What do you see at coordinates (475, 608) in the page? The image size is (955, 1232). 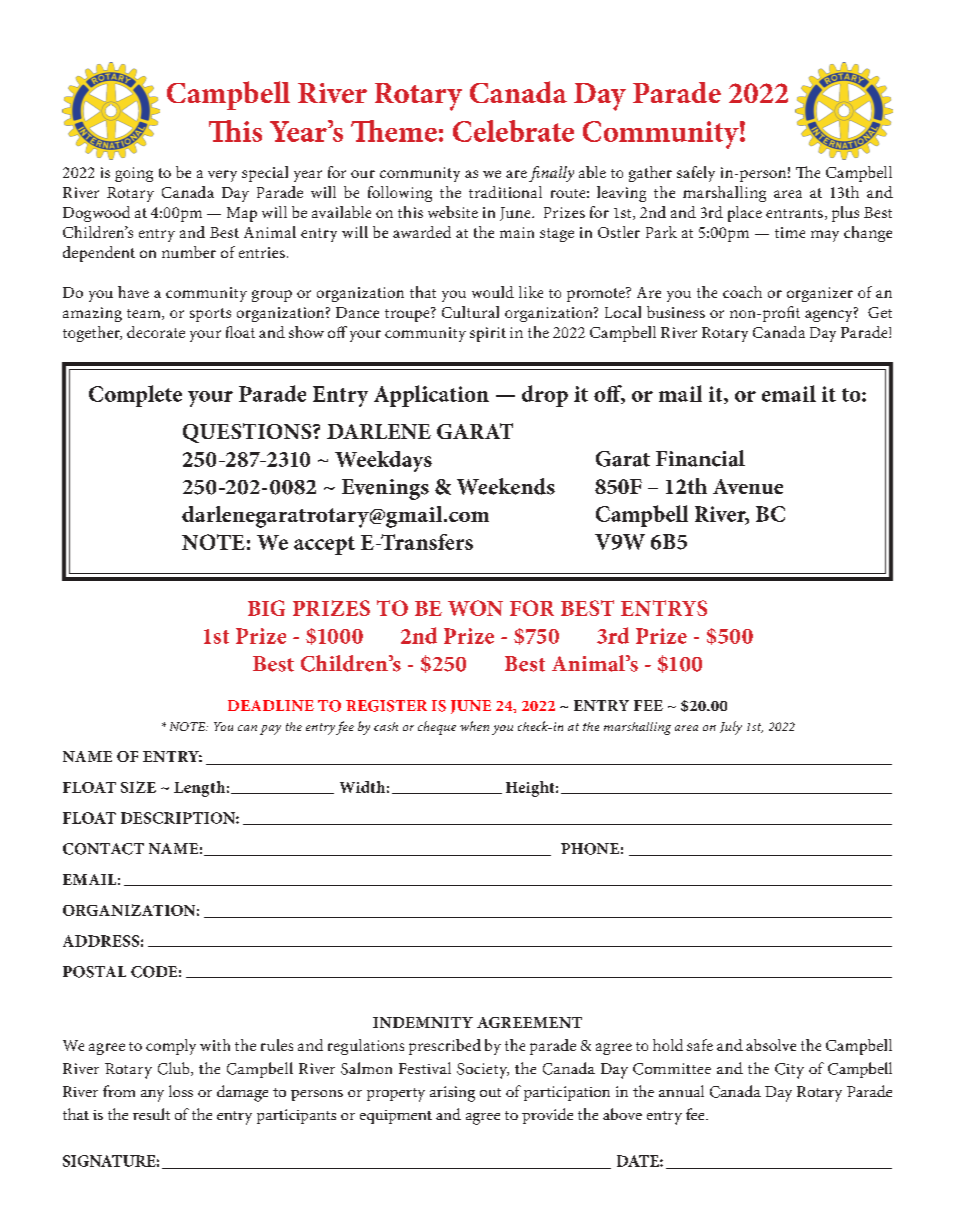 I see `WON` at bounding box center [475, 608].
